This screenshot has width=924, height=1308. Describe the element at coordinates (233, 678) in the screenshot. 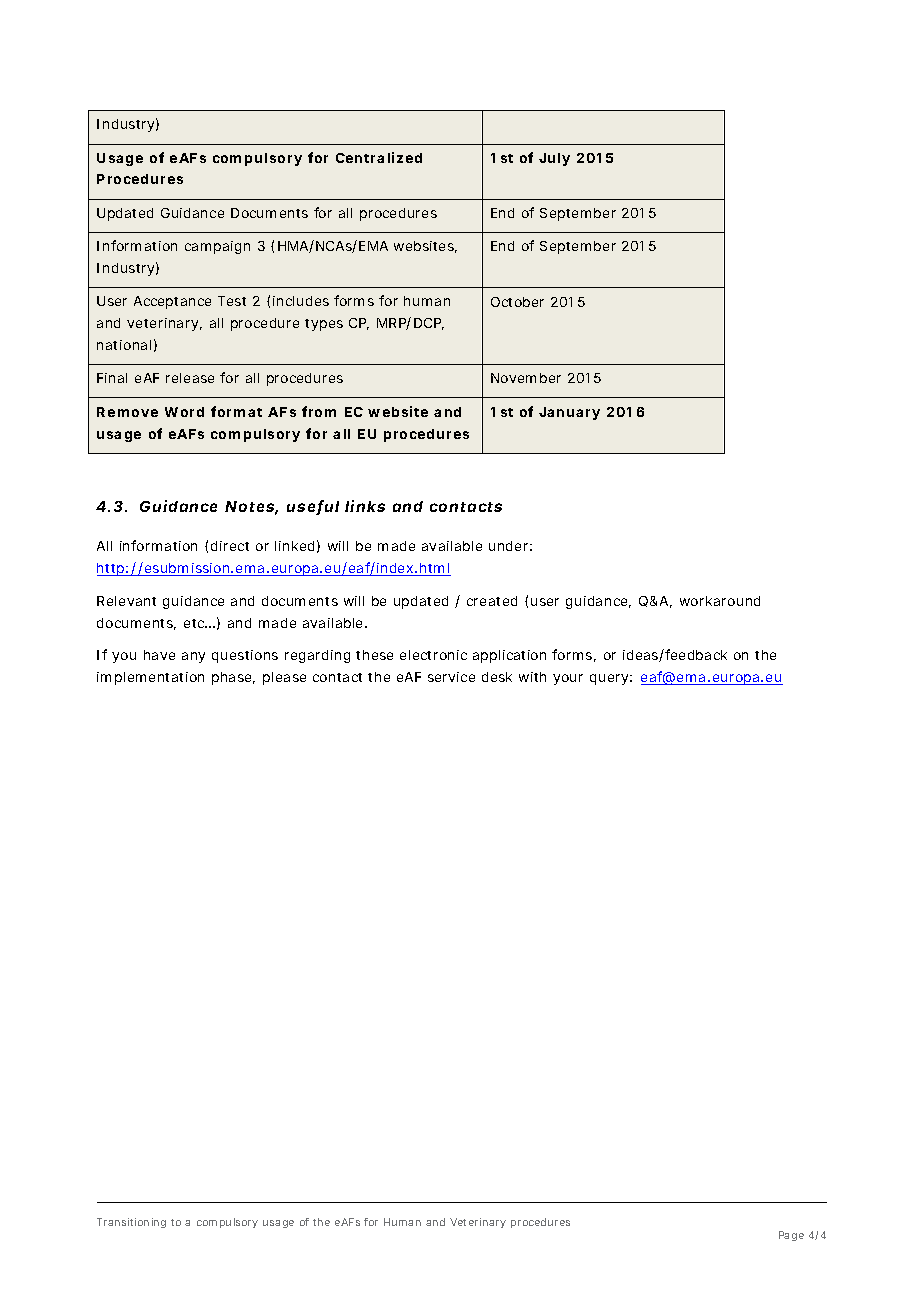

I see `phase` at that location.
